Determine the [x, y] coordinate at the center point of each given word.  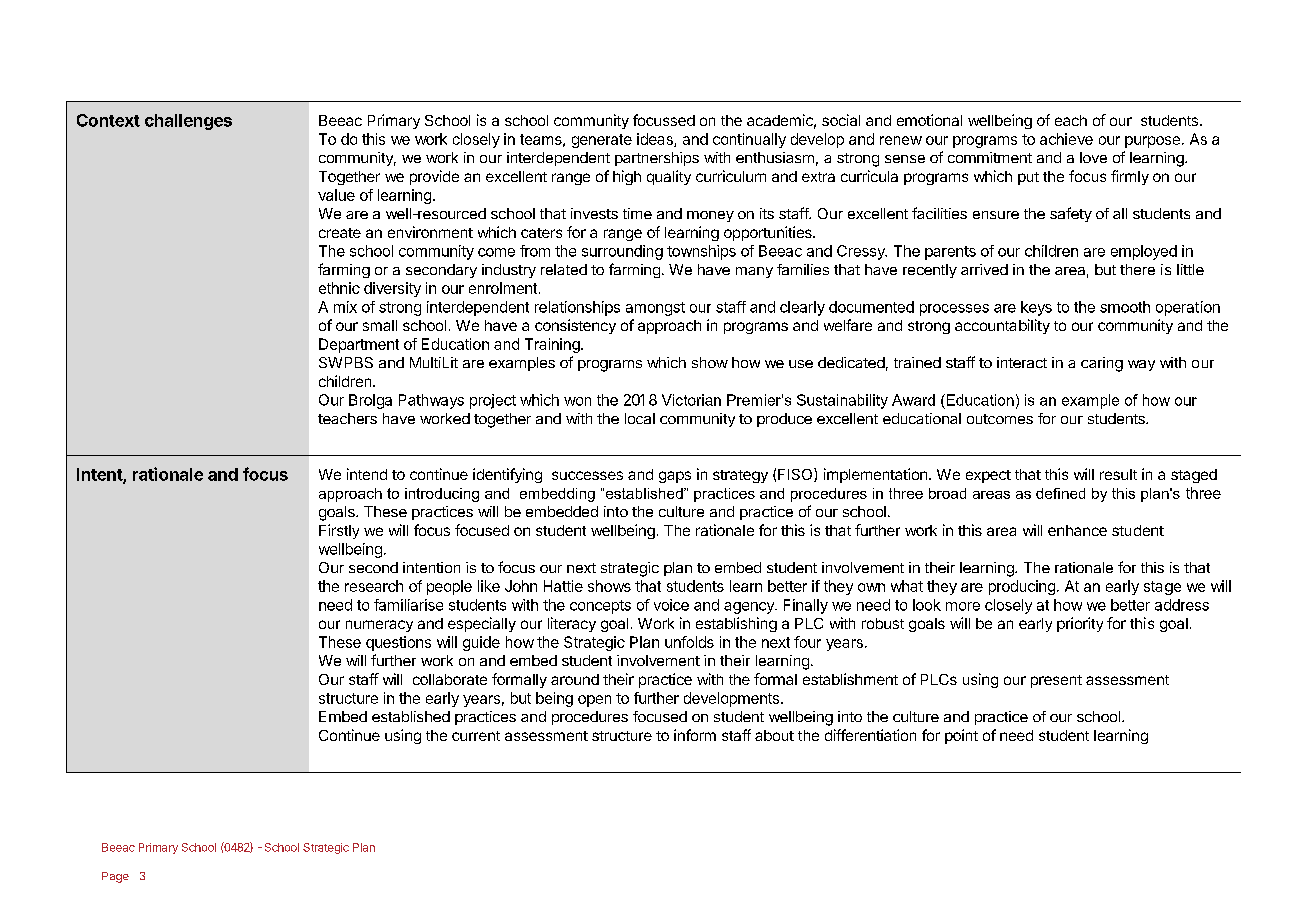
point [961, 736]
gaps [675, 477]
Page [115, 877]
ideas [656, 140]
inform [695, 735]
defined [1060, 493]
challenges [188, 122]
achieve [1066, 139]
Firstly [339, 531]
